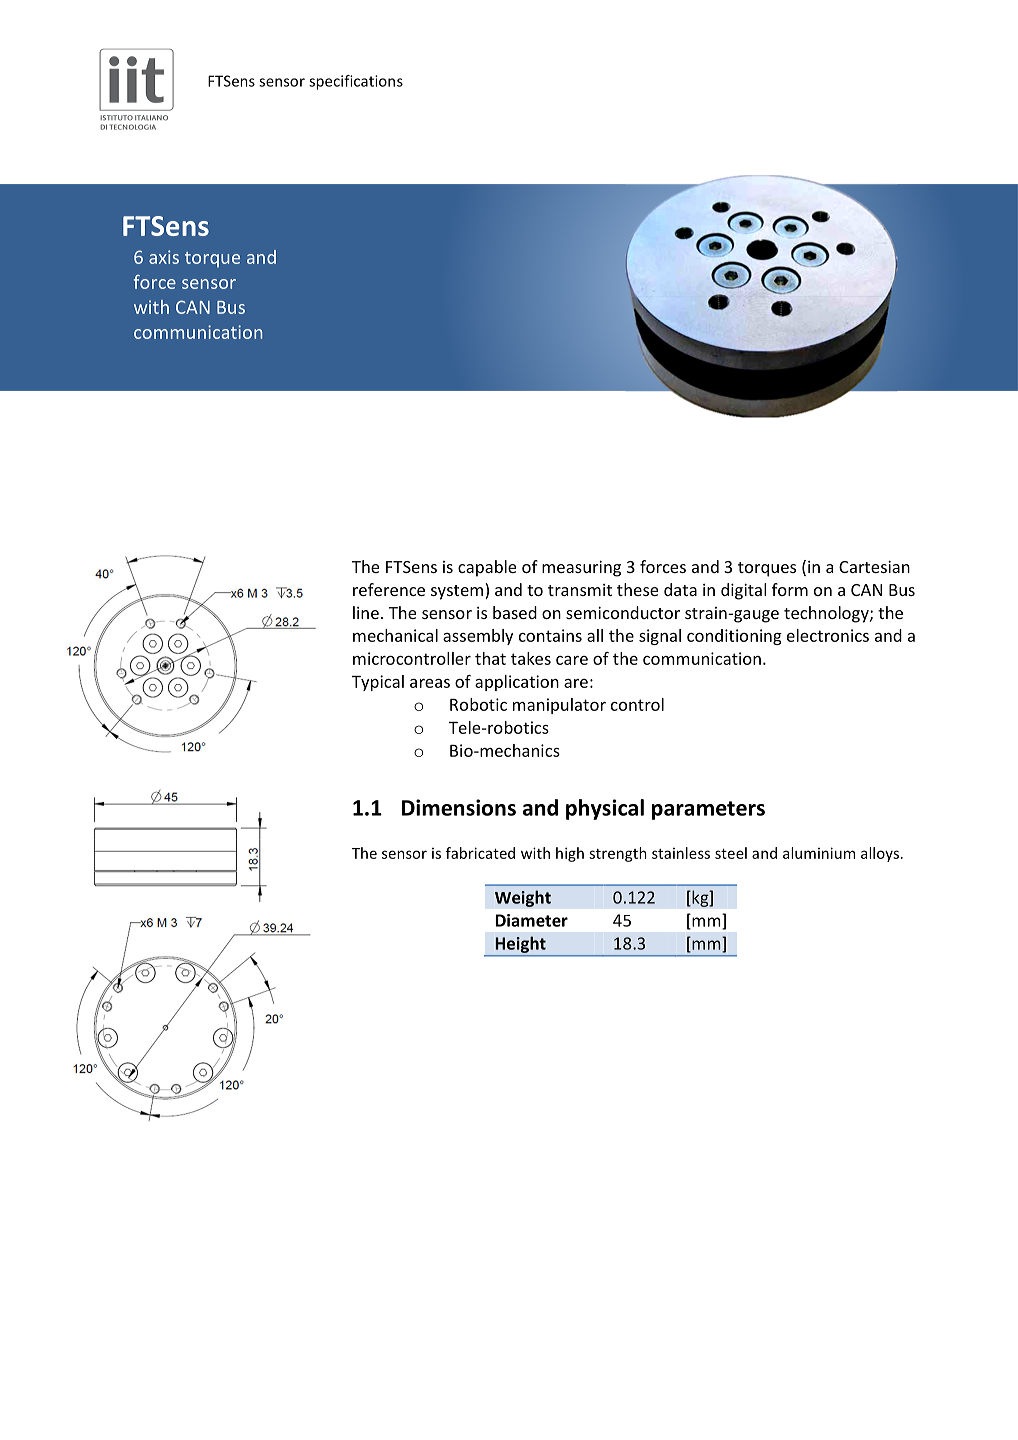  What do you see at coordinates (531, 920) in the document?
I see `Diameter` at bounding box center [531, 920].
